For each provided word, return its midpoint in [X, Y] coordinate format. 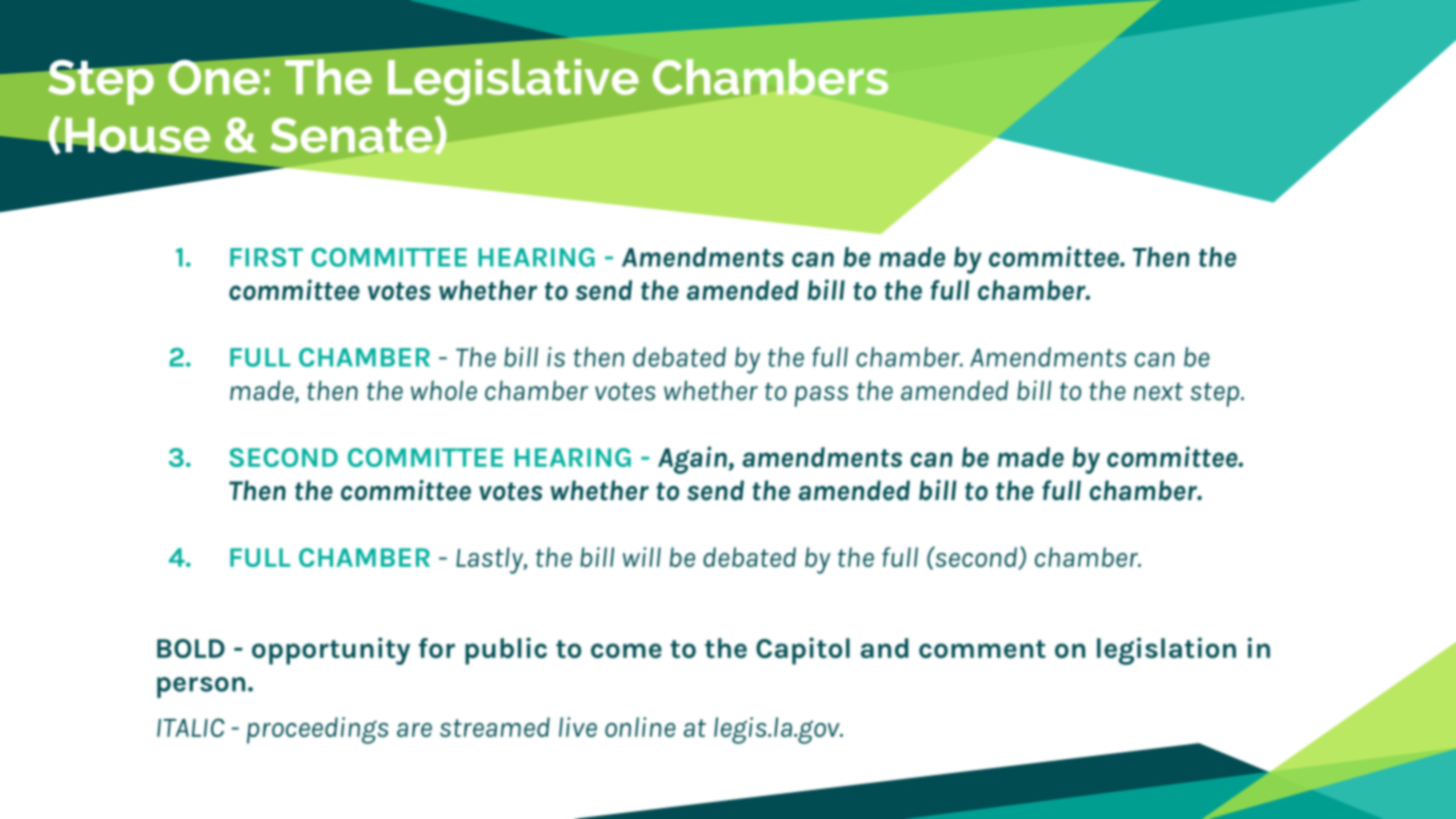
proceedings [317, 730]
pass [821, 396]
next [1158, 391]
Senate [353, 135]
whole [444, 390]
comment [982, 649]
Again [693, 460]
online [640, 727]
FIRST [266, 257]
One [214, 77]
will [642, 557]
